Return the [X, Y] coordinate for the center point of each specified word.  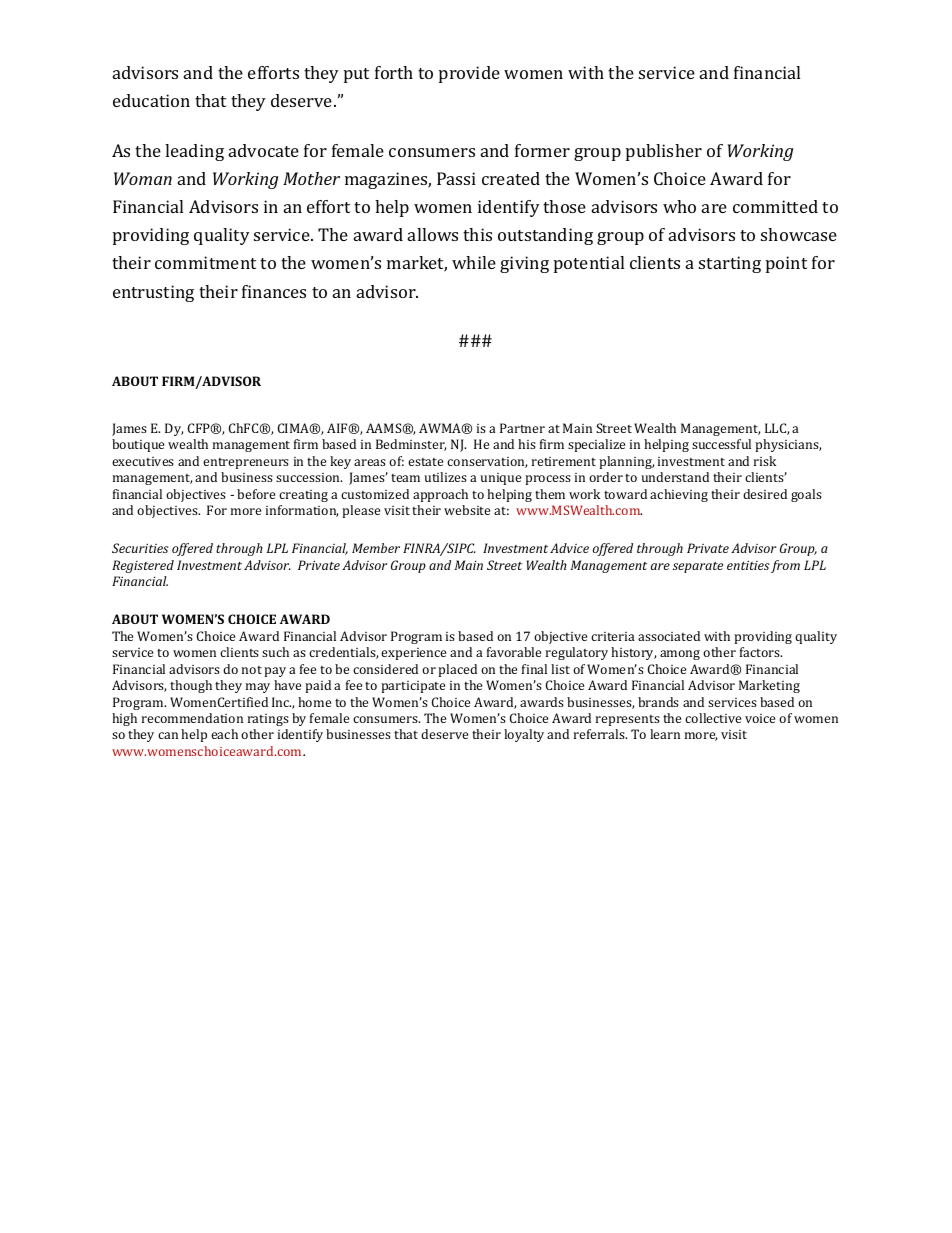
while [474, 262]
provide [469, 74]
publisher [664, 152]
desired [765, 494]
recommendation [192, 718]
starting [730, 264]
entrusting [153, 293]
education [151, 100]
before [256, 494]
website [467, 510]
